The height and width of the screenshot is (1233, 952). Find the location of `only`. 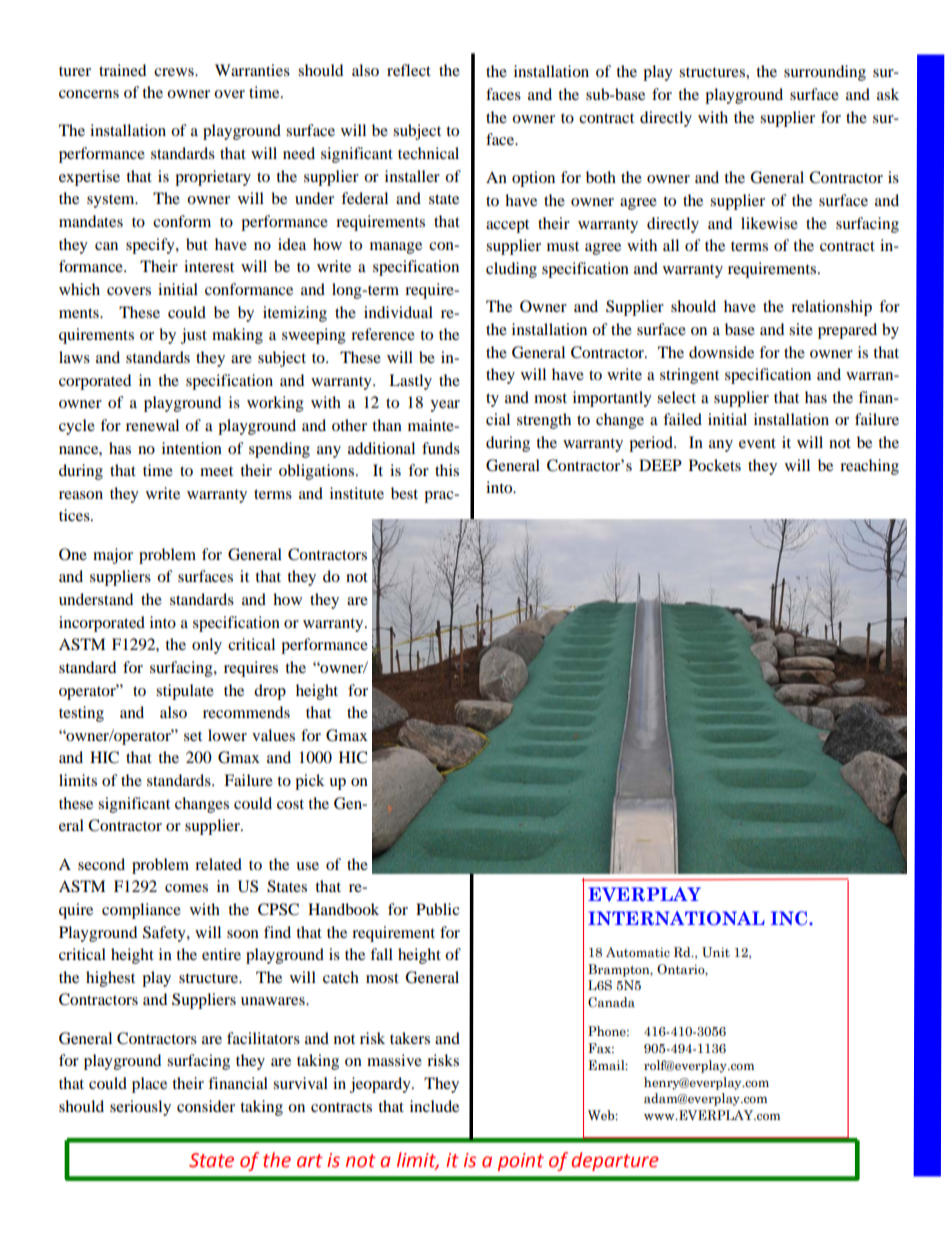

only is located at coordinates (207, 646).
